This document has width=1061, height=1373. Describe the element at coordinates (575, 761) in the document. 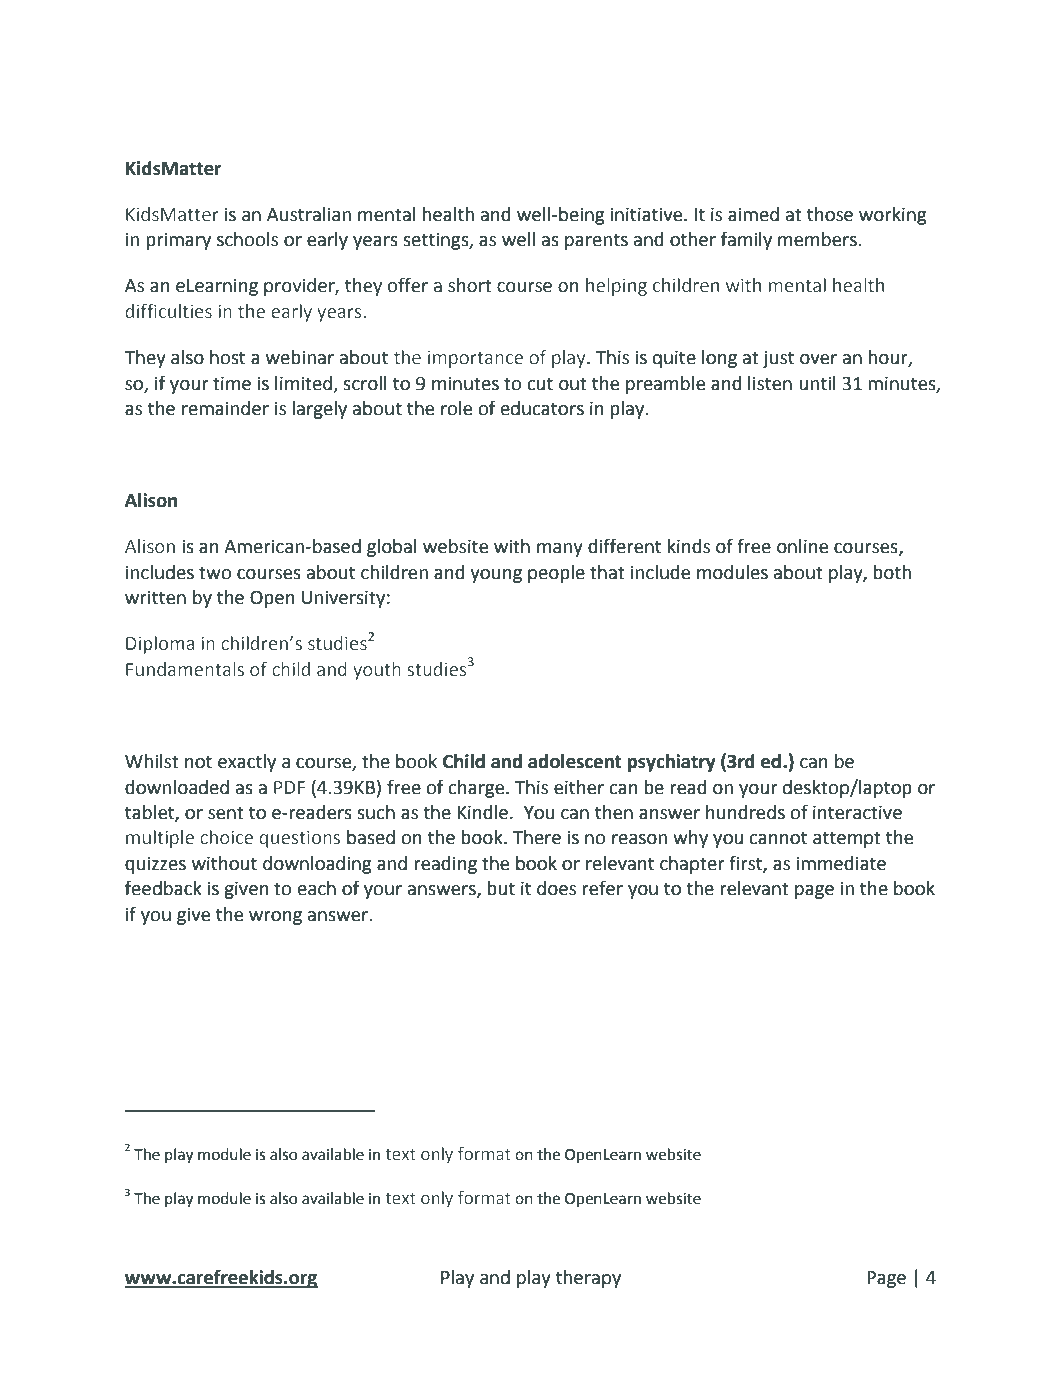

I see `adolescent` at that location.
